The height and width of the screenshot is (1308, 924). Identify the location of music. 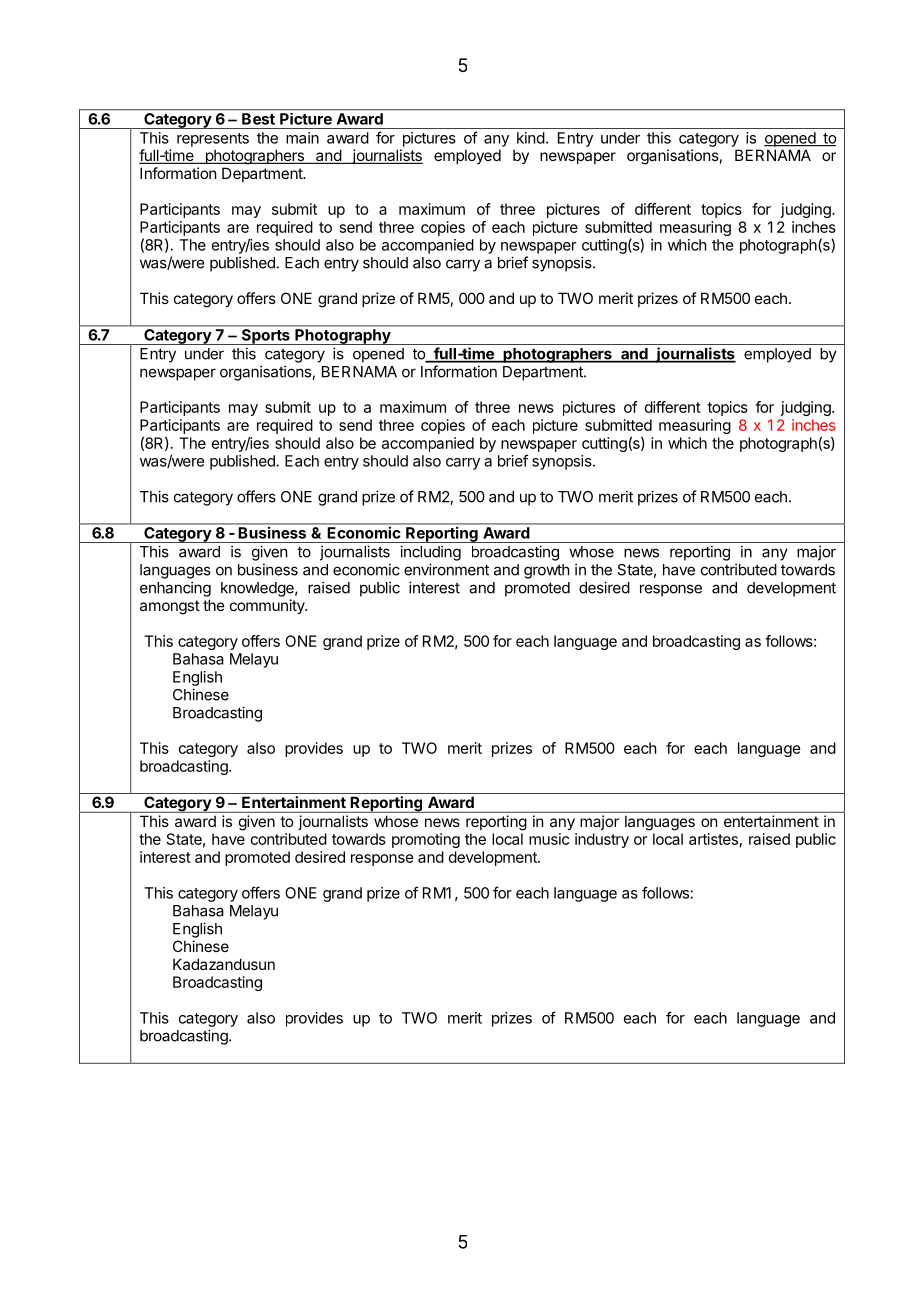
(549, 839).
